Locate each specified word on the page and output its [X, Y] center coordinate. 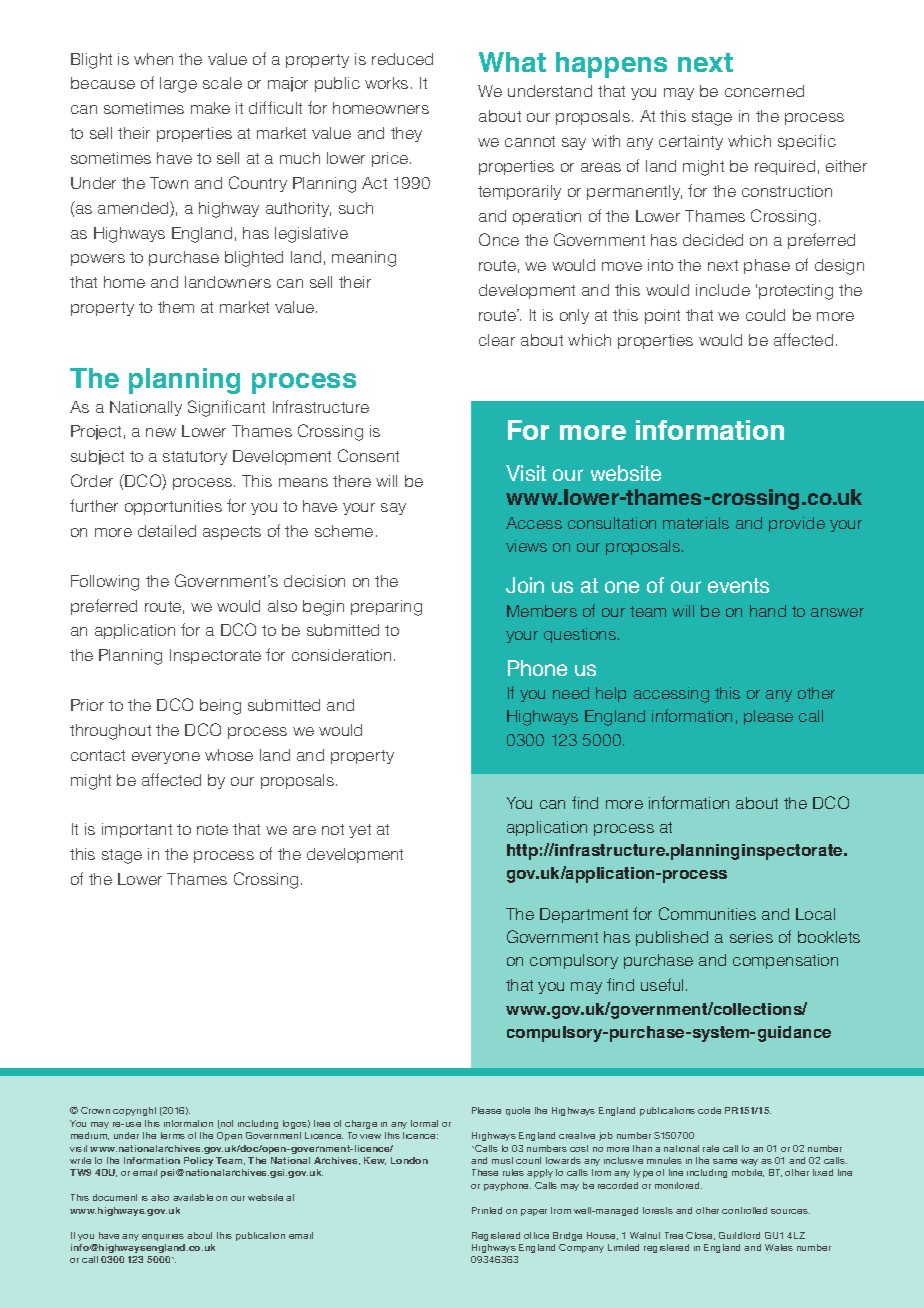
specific [807, 142]
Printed [487, 1210]
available [193, 1197]
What [512, 62]
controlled [744, 1210]
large [178, 85]
